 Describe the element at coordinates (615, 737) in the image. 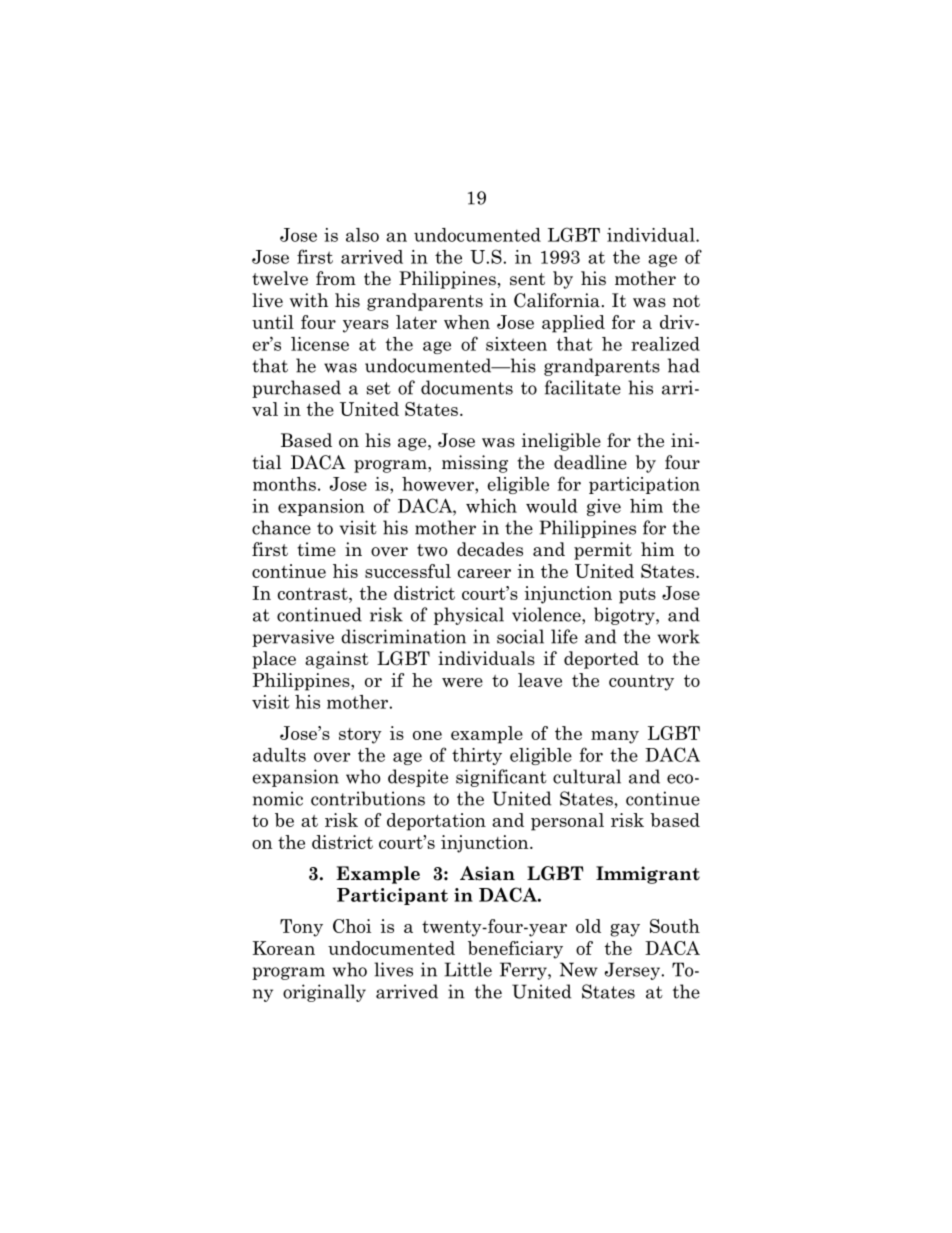

I see `many` at that location.
